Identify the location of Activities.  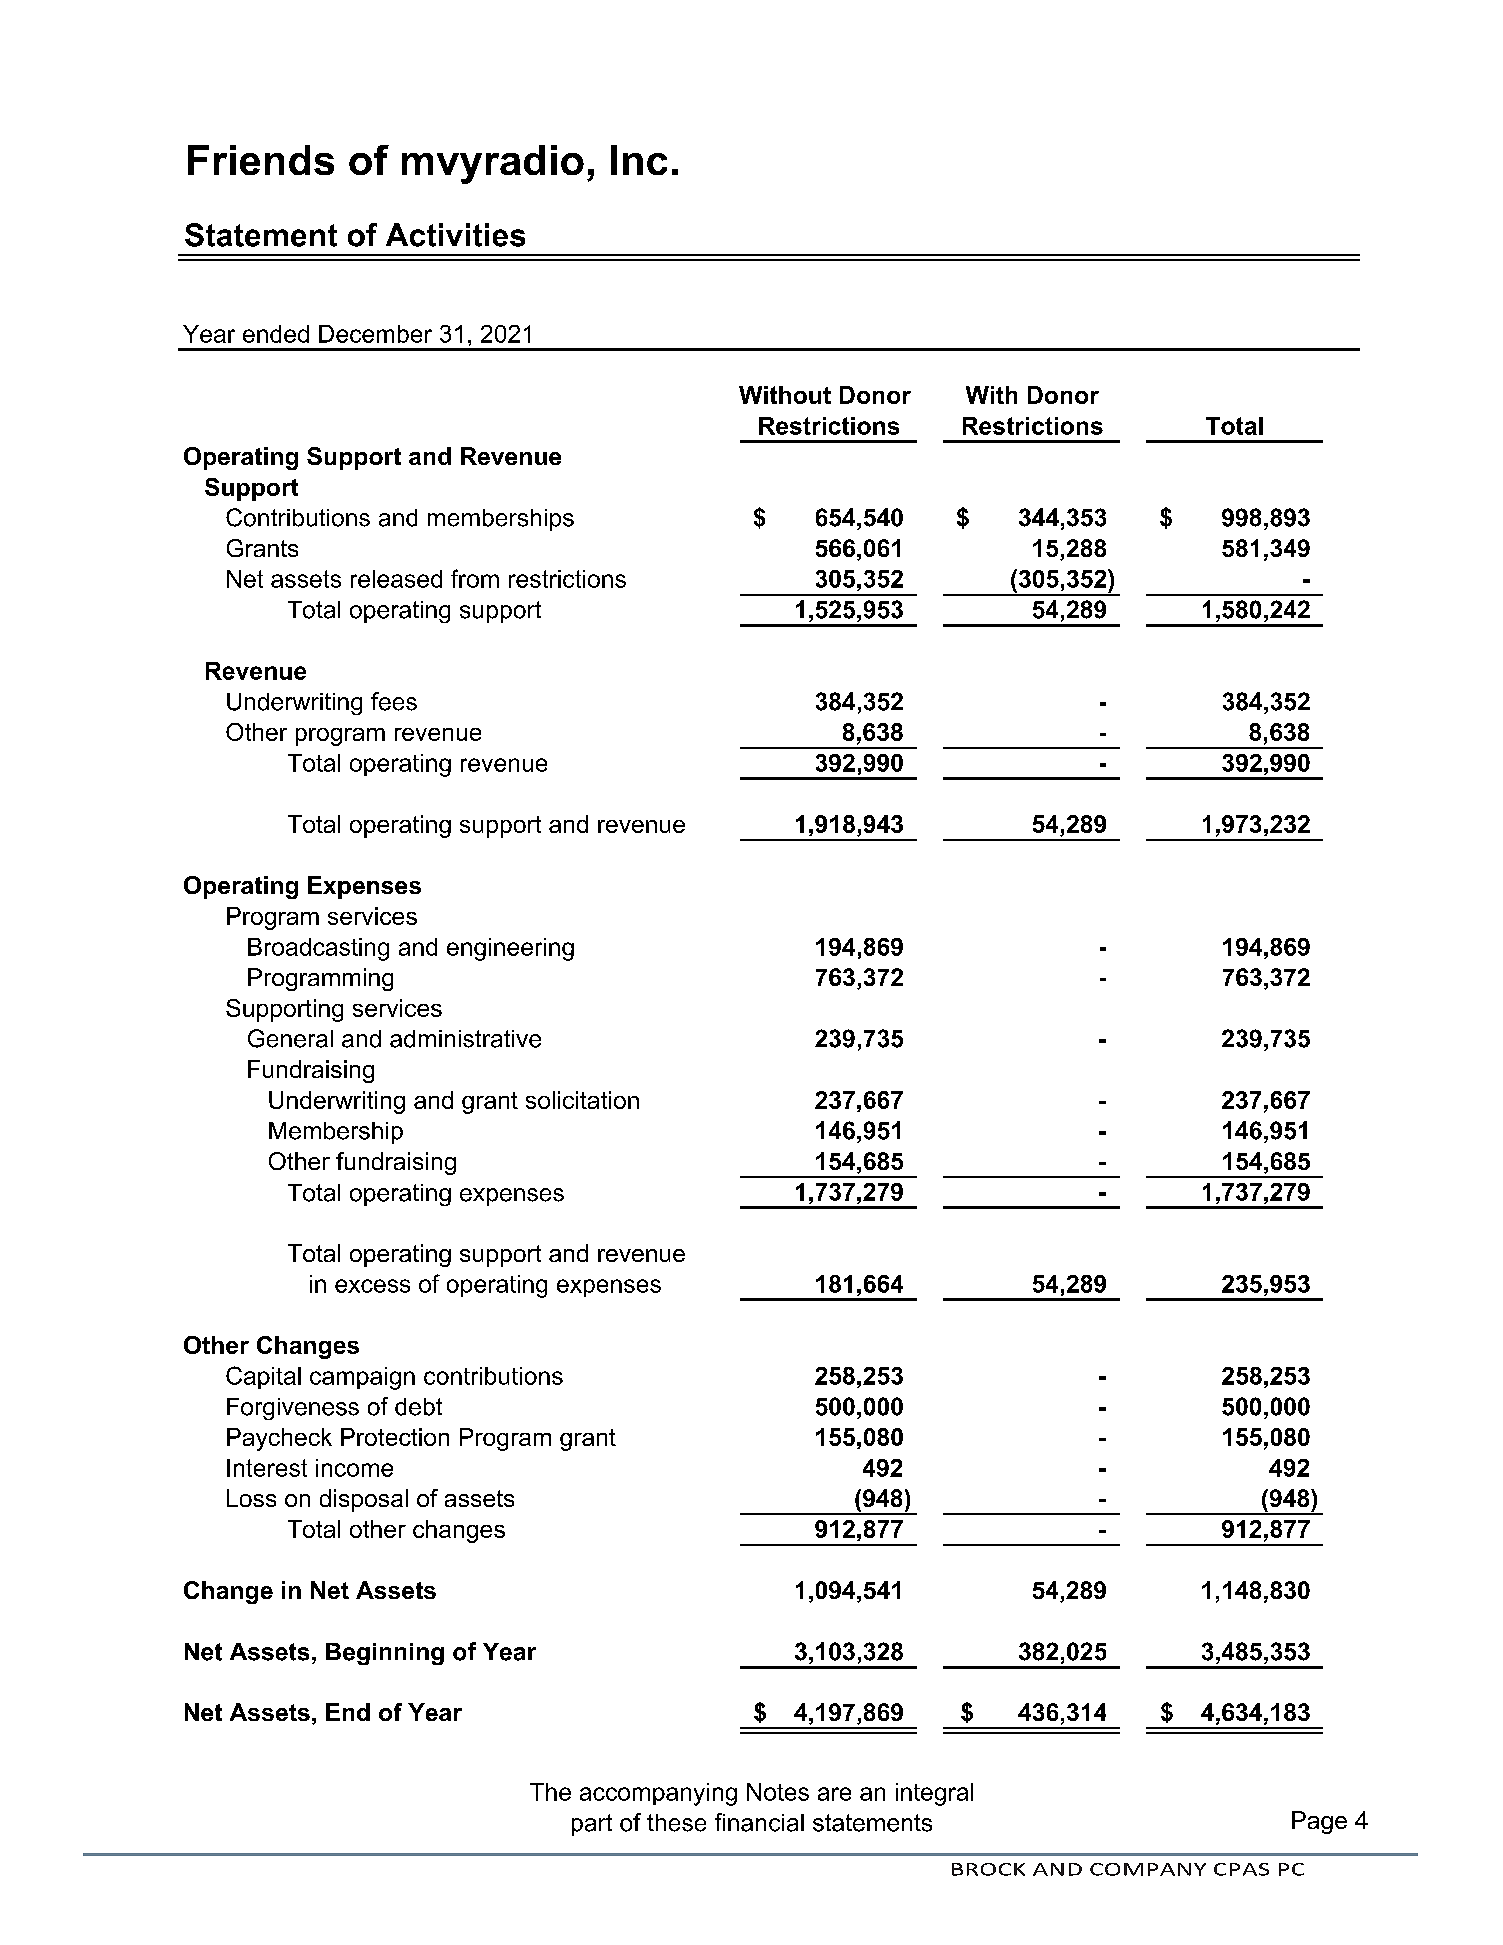
(455, 235).
